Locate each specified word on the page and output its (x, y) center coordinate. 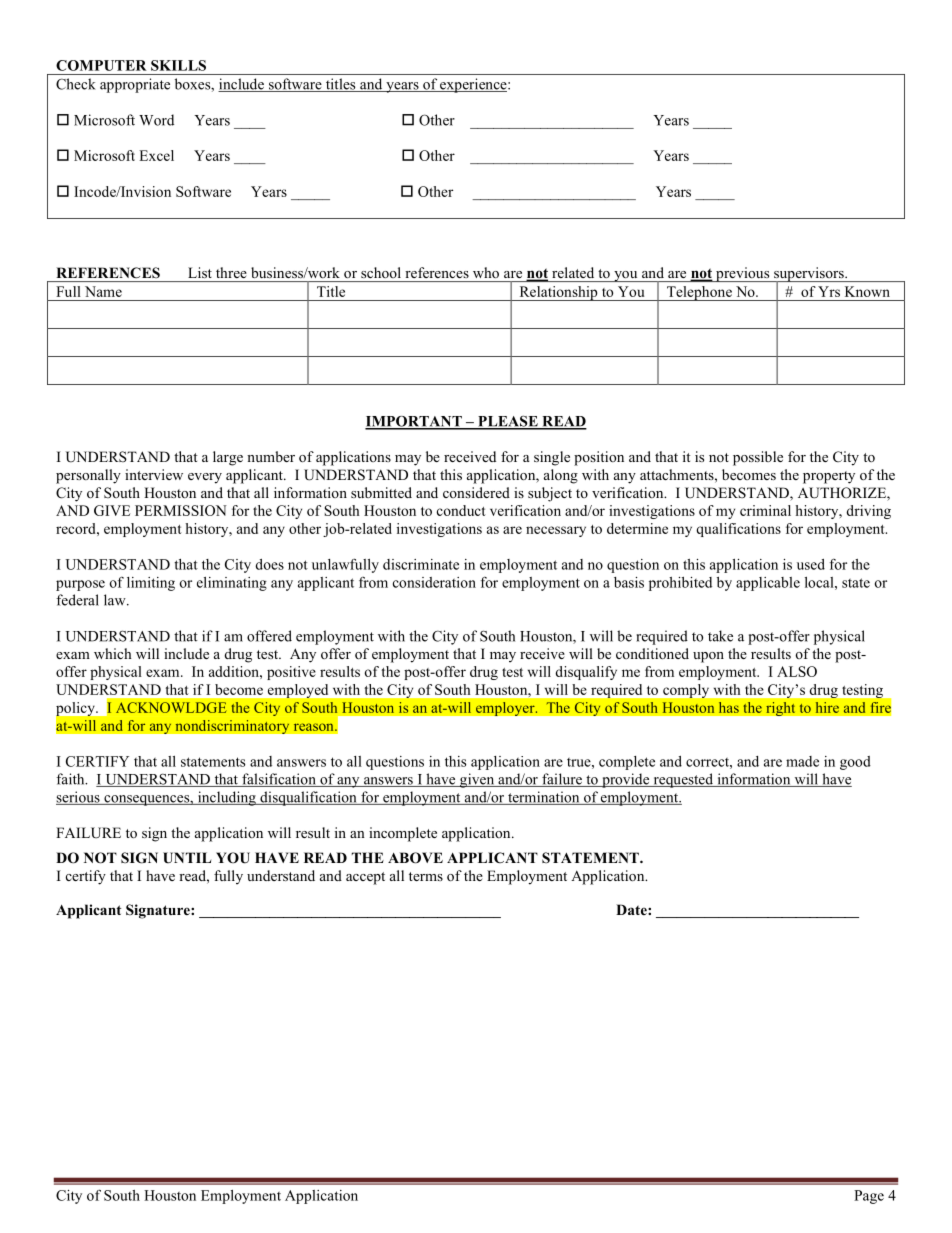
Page (869, 1197)
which (113, 653)
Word (156, 120)
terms (426, 876)
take (720, 636)
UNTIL (187, 858)
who (486, 272)
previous (743, 274)
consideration (434, 582)
